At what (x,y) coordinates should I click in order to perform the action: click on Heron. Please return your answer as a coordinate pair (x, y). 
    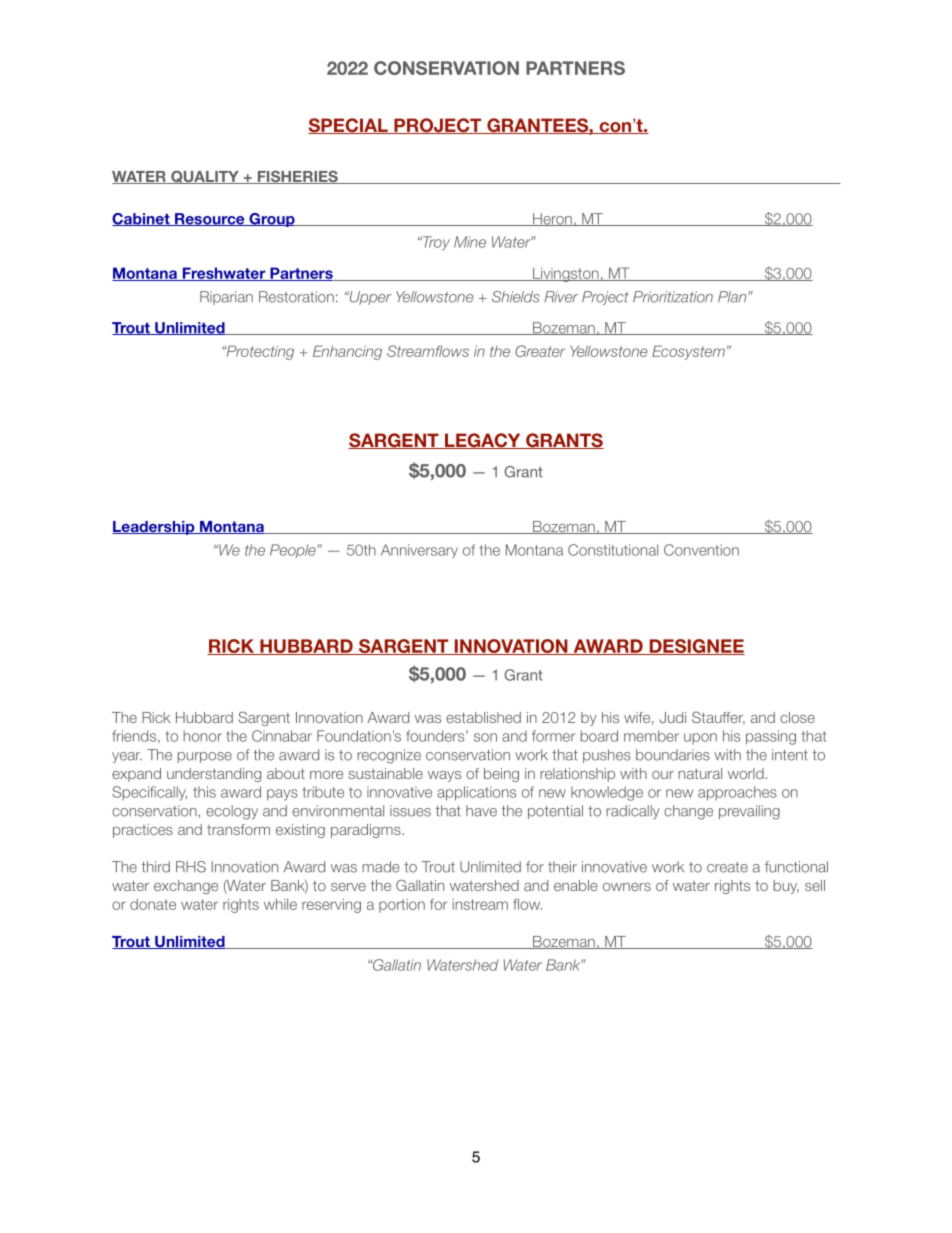
    Looking at the image, I should click on (552, 219).
